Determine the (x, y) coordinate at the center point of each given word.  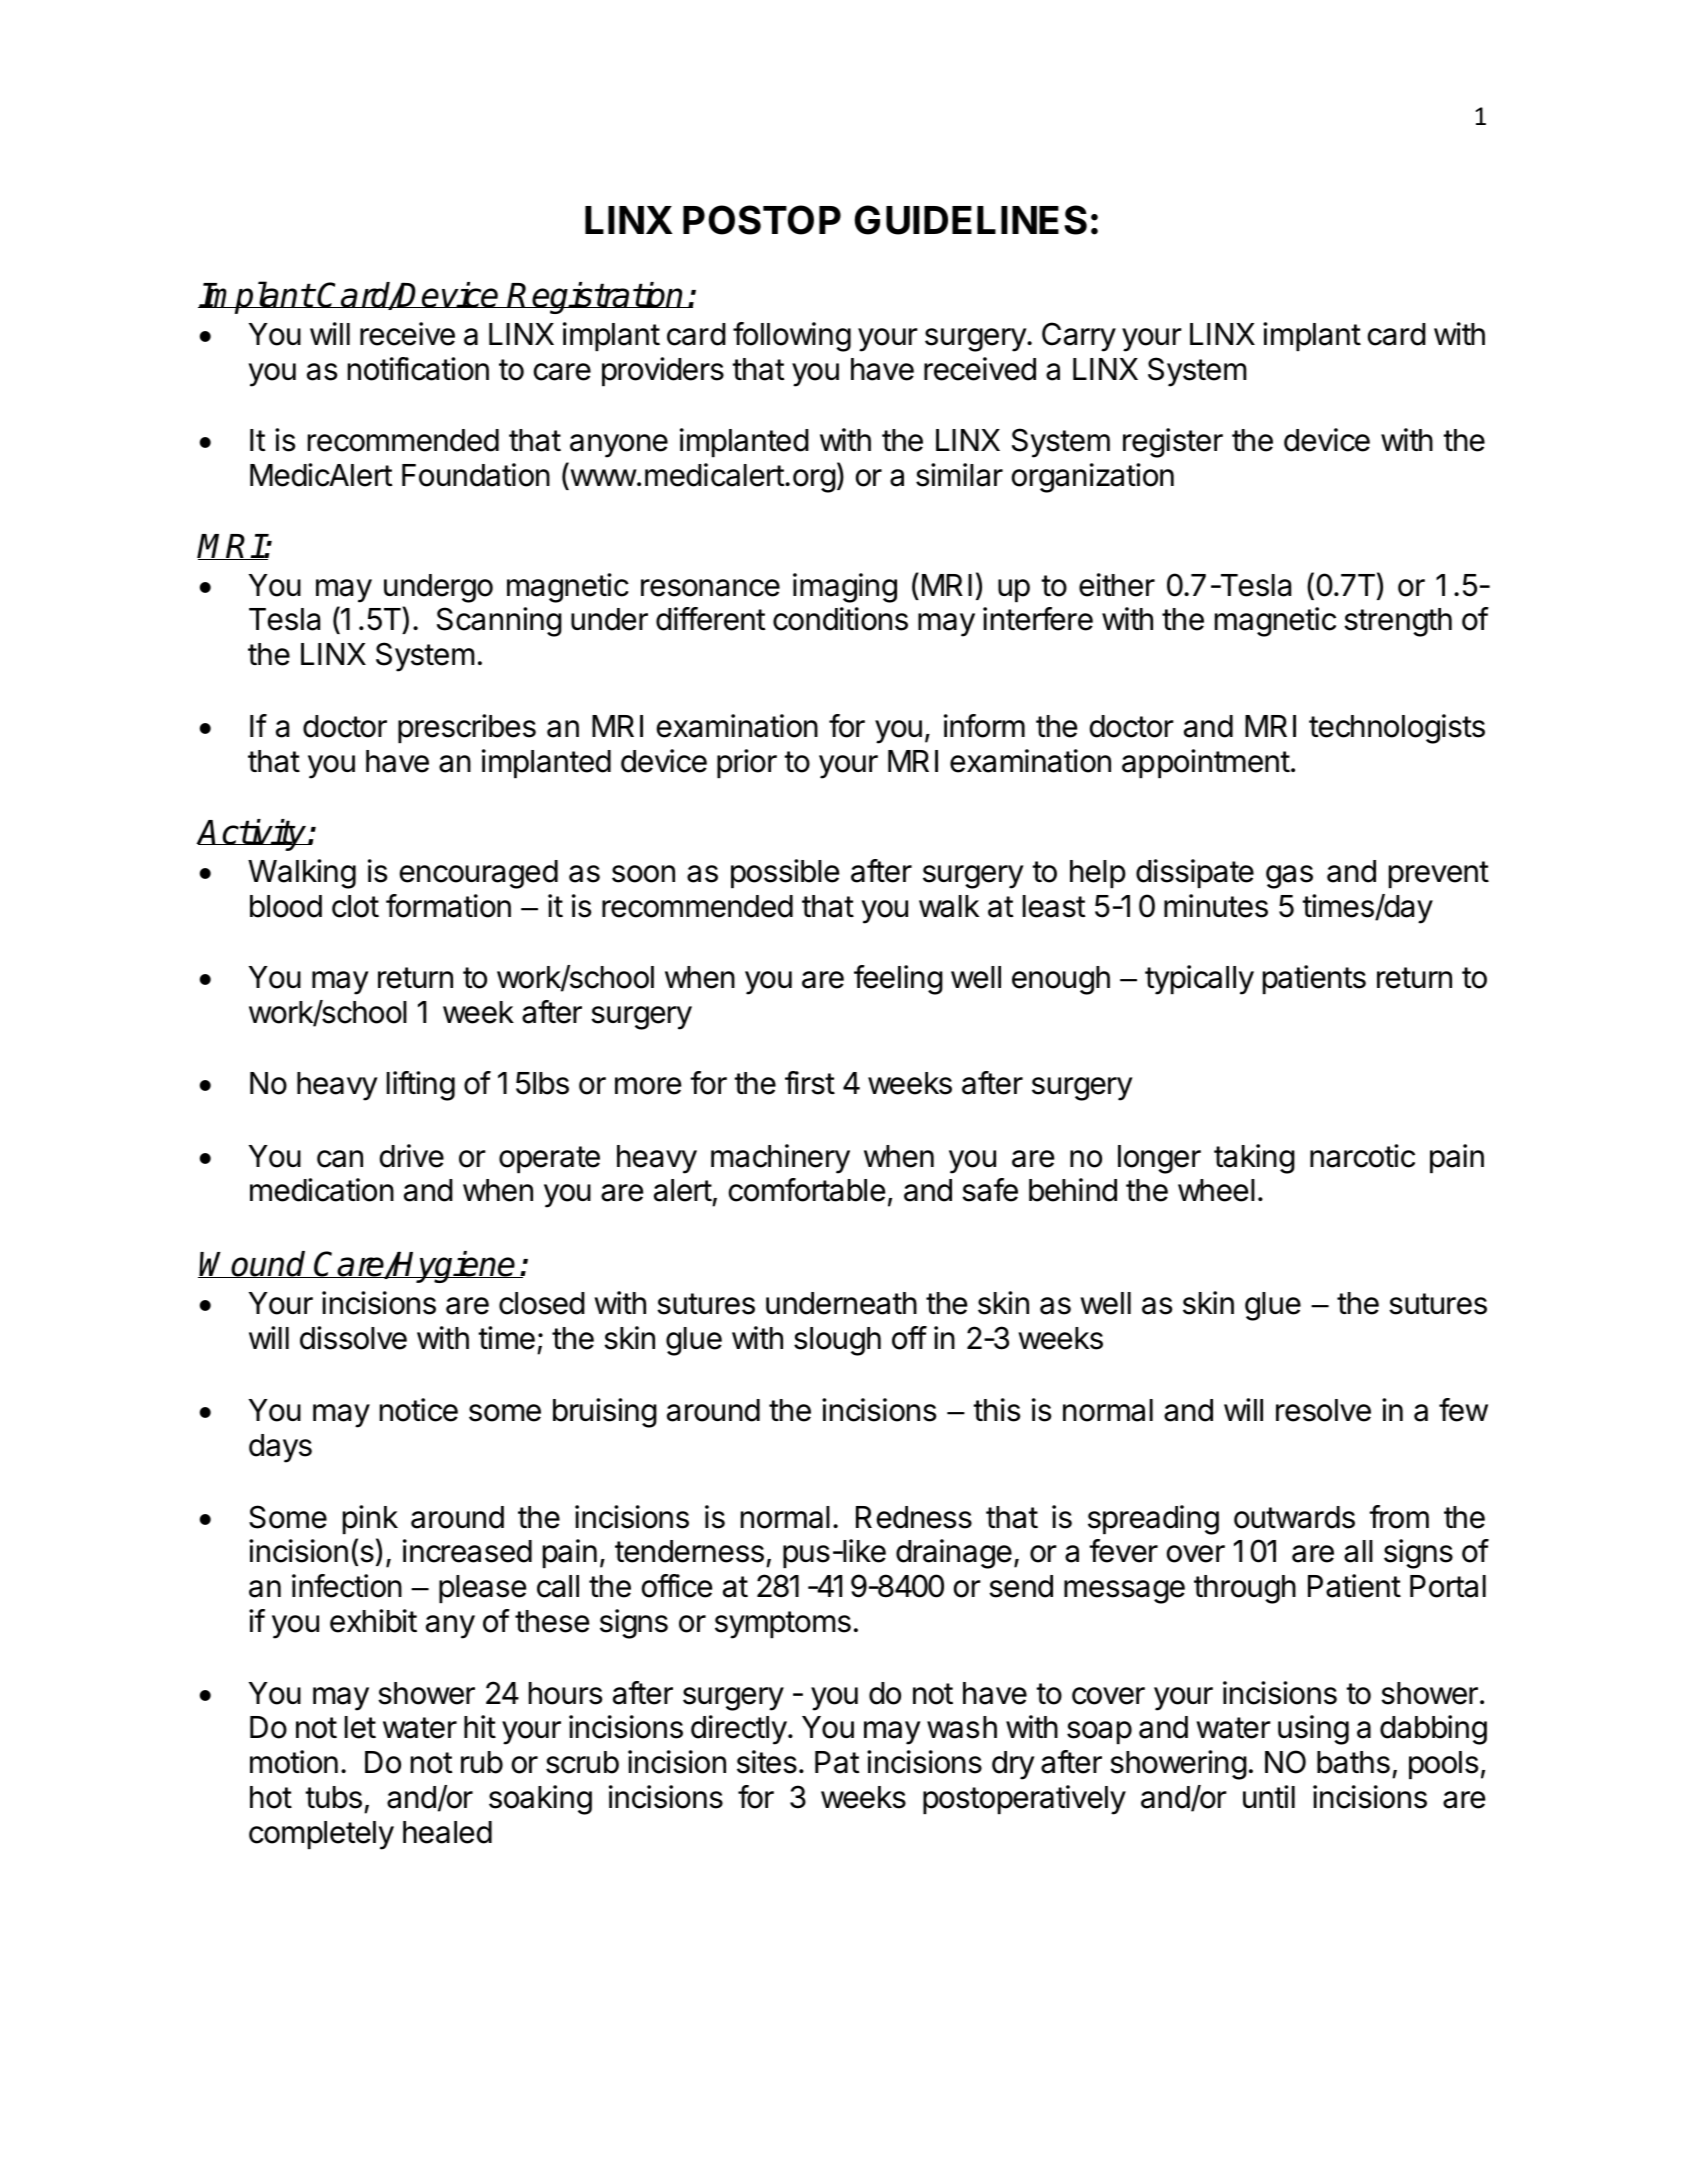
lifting (421, 1086)
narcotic (1362, 1156)
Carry (1079, 337)
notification (418, 369)
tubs (333, 1797)
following (792, 337)
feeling (898, 980)
